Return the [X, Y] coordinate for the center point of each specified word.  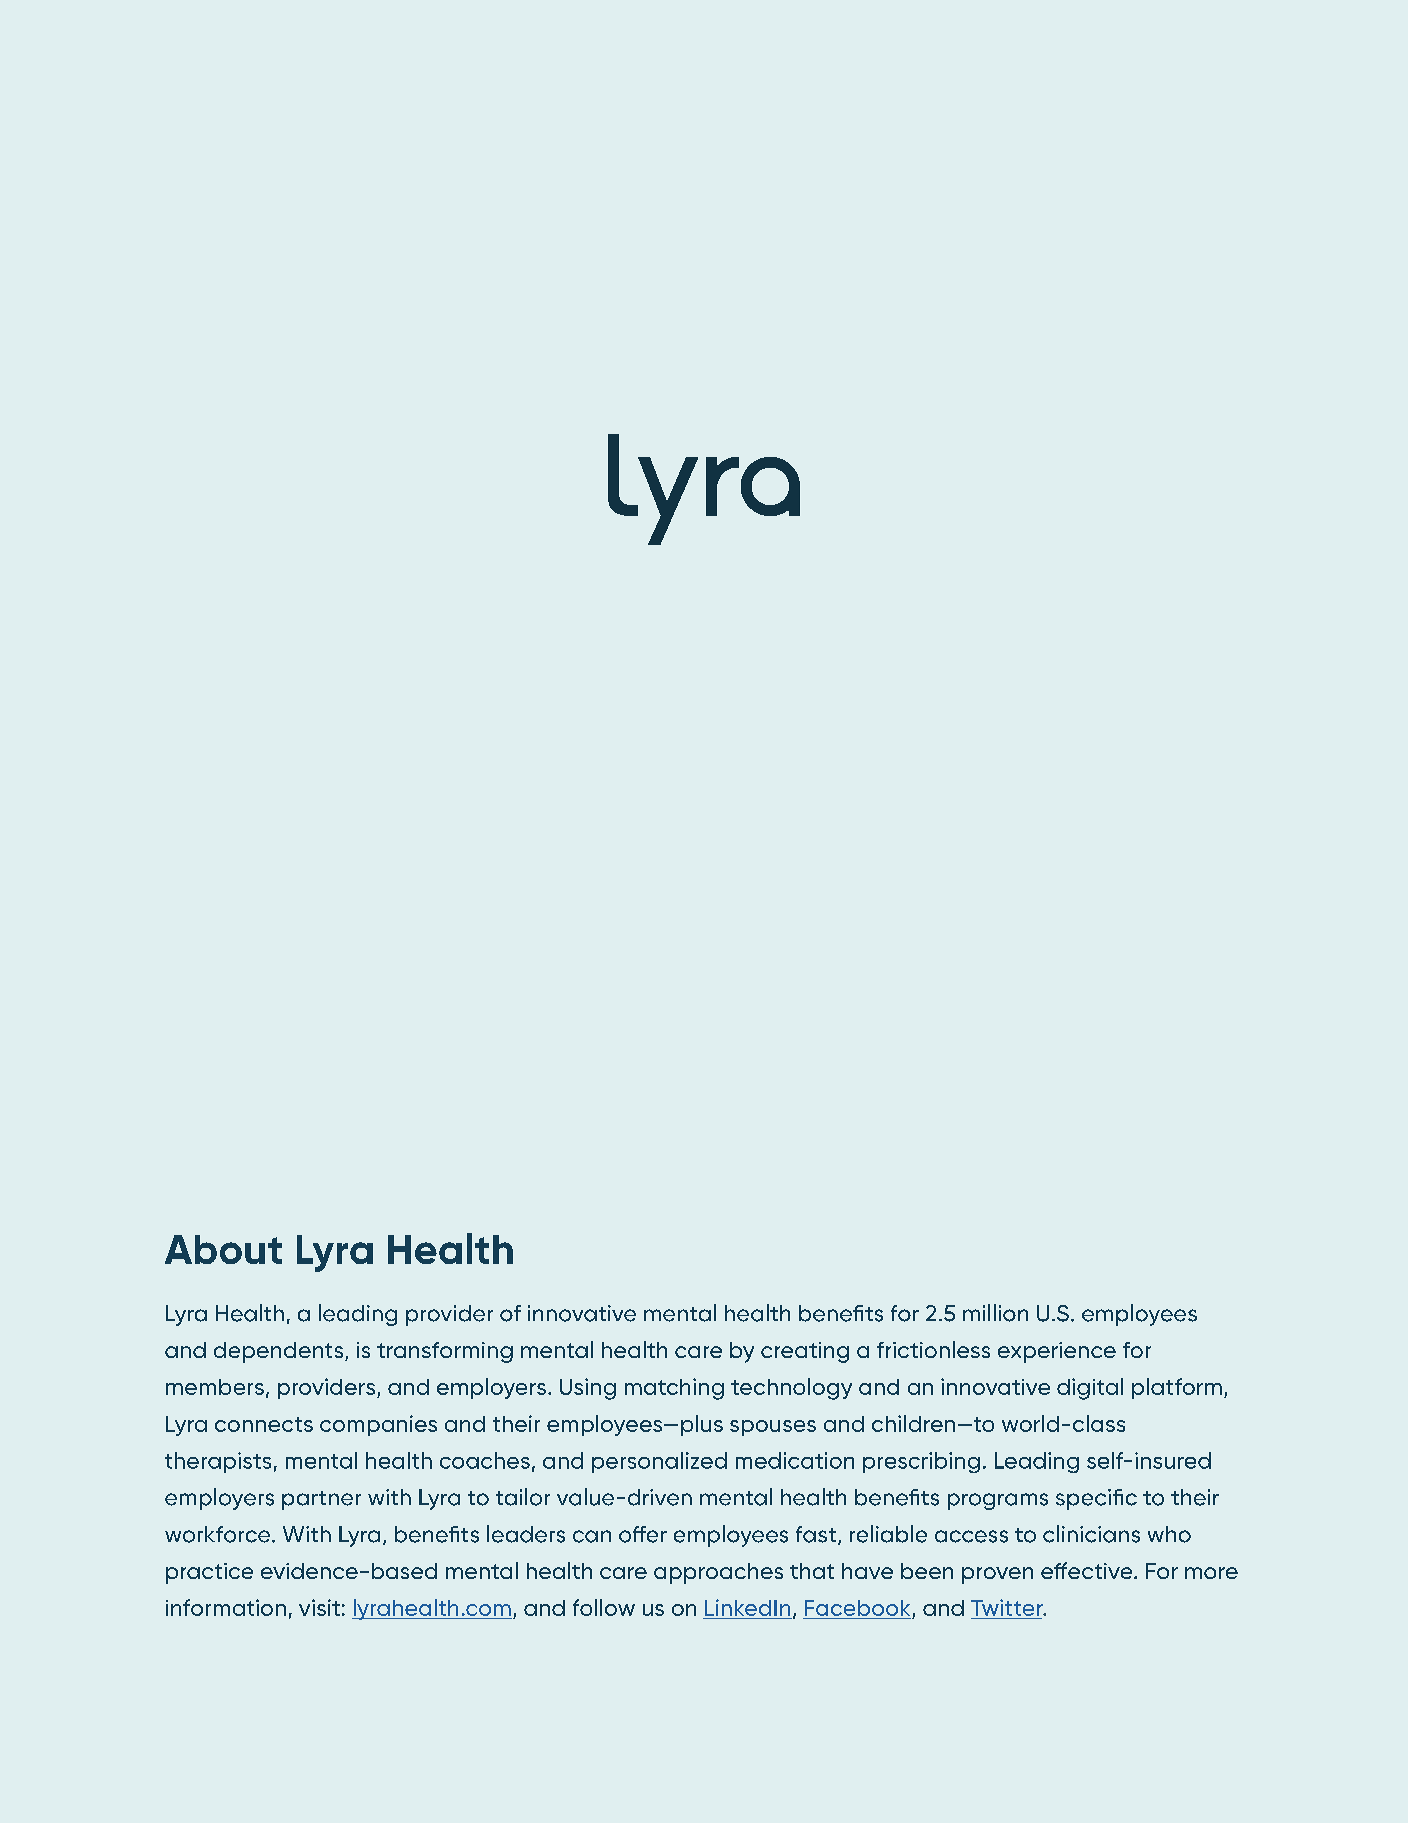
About [223, 1249]
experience [1057, 1352]
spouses [773, 1428]
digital [1090, 1389]
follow [604, 1607]
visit [319, 1607]
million [995, 1313]
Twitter [1008, 1609]
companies [378, 1425]
